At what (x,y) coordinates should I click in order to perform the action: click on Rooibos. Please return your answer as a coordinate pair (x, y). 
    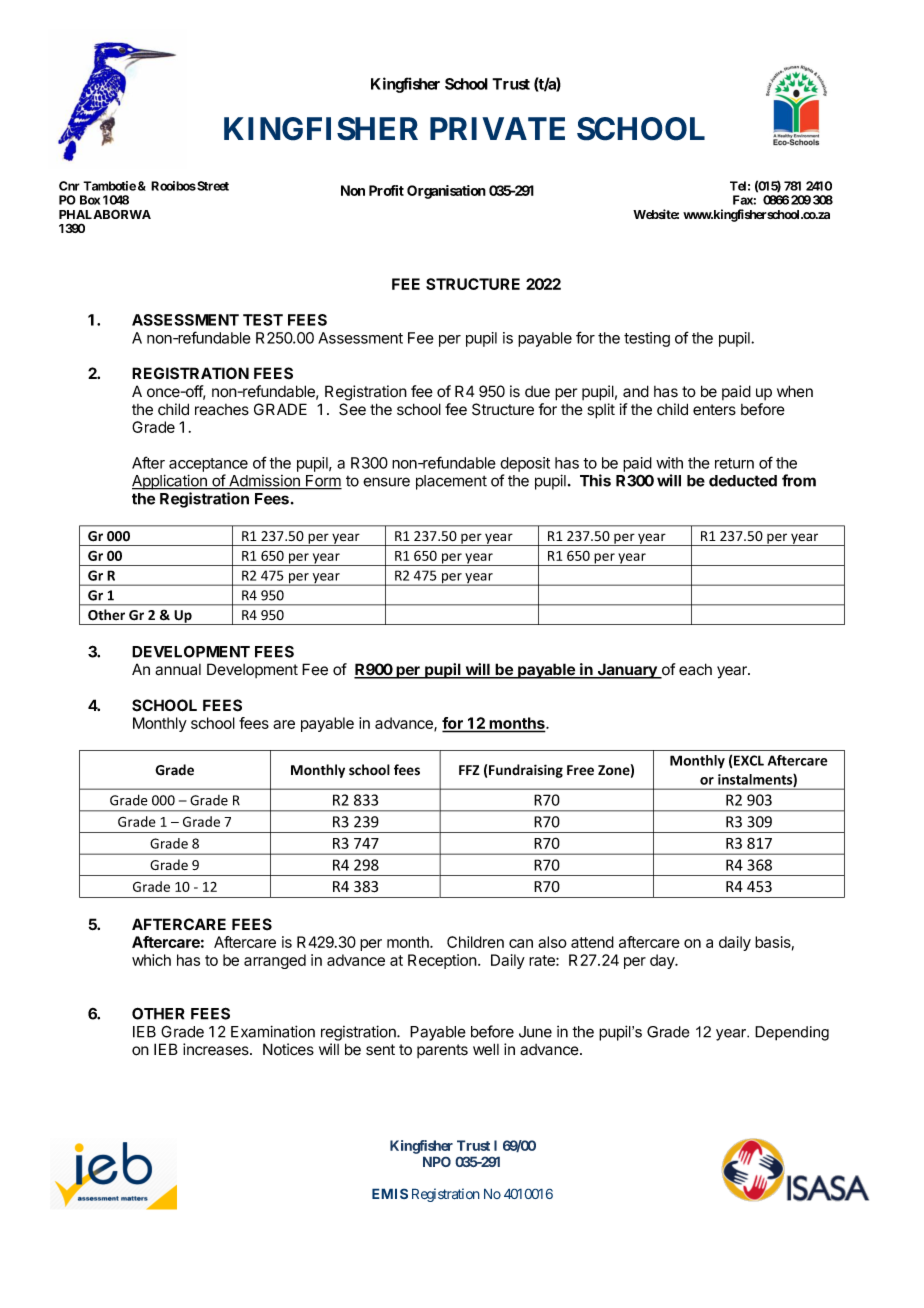
    Looking at the image, I should click on (173, 186).
